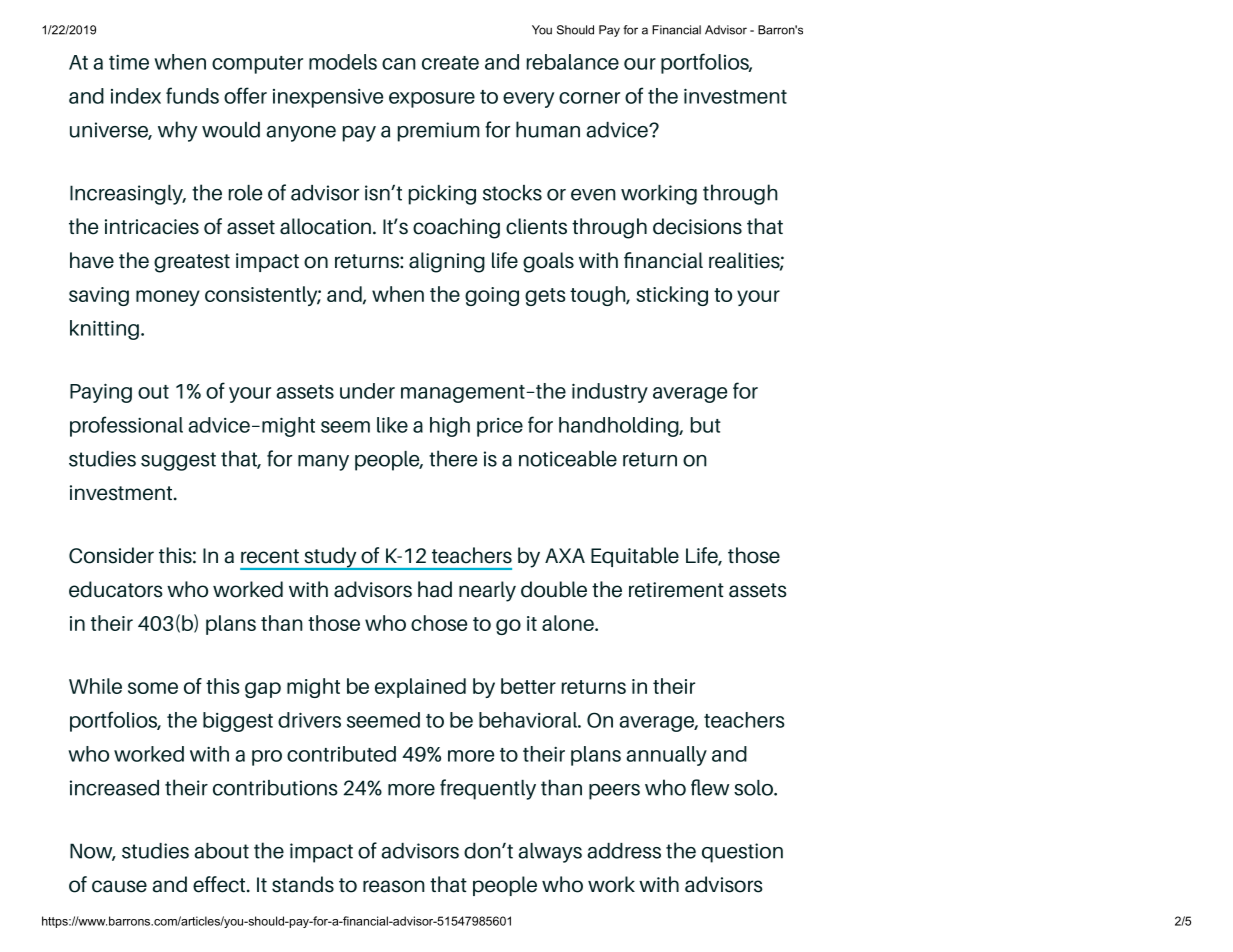  What do you see at coordinates (676, 590) in the screenshot?
I see `retirement` at bounding box center [676, 590].
